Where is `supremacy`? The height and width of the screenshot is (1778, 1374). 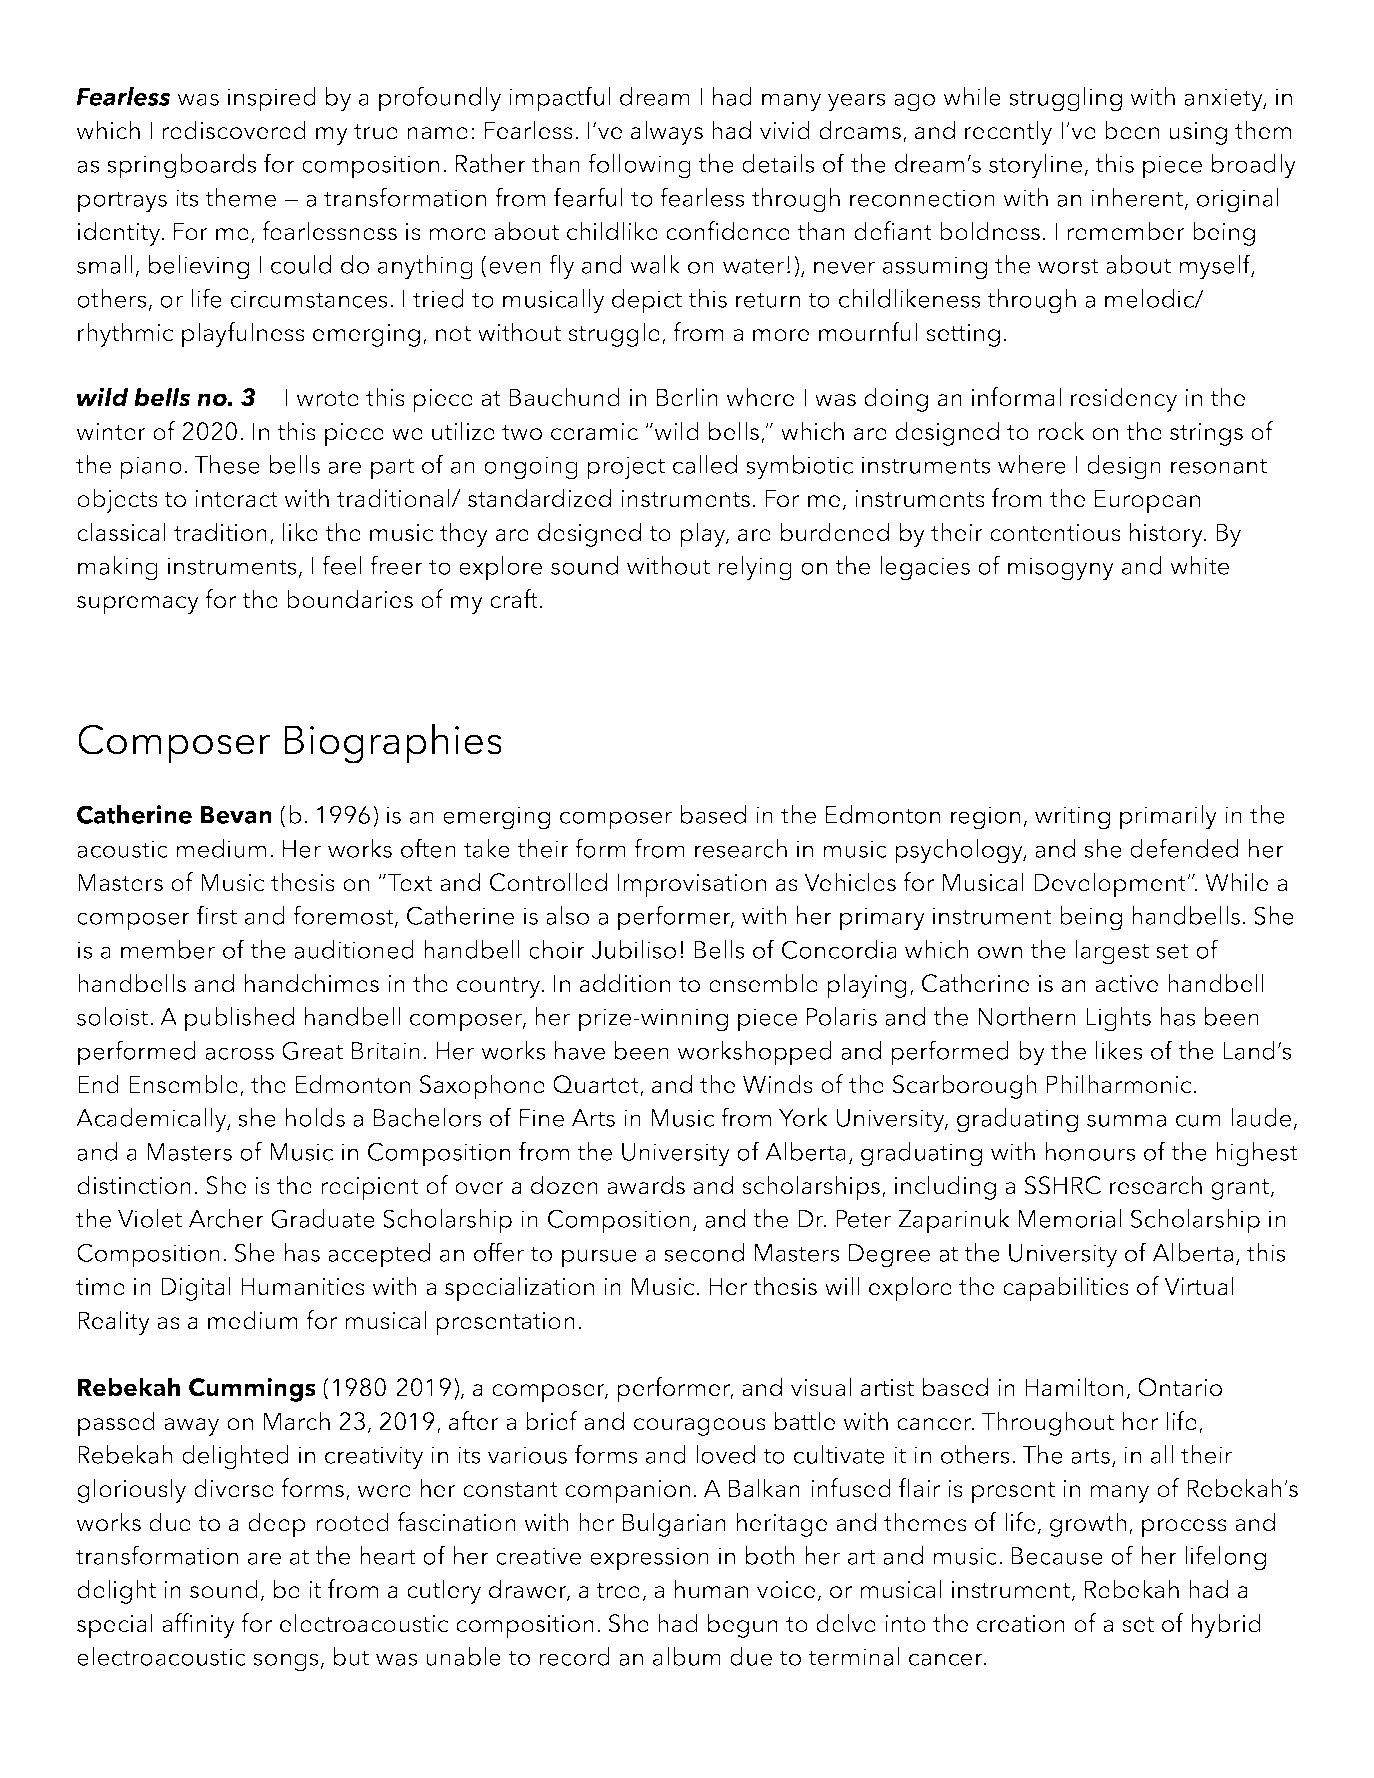
supremacy is located at coordinates (138, 605).
